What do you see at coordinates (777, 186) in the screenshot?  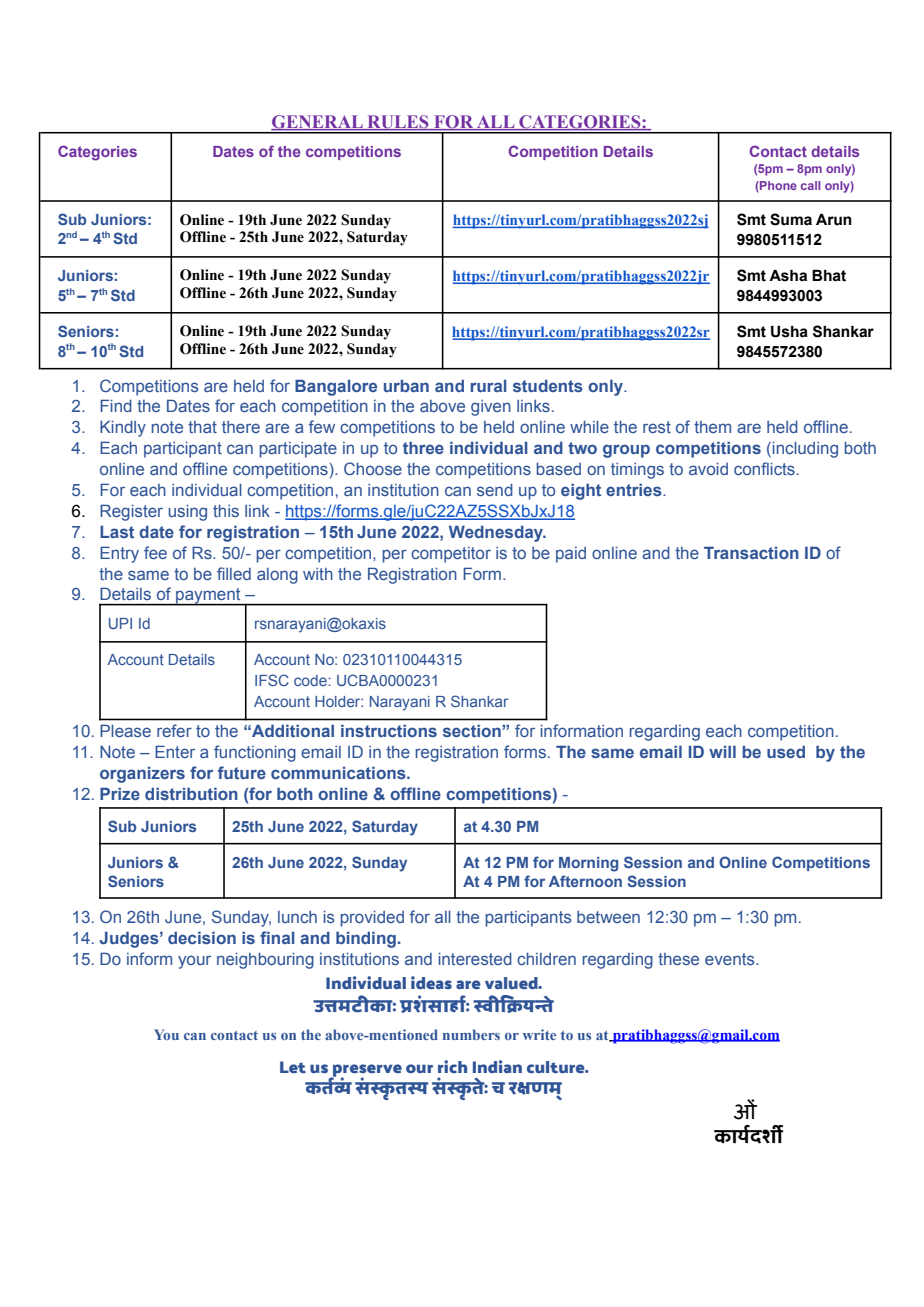 I see `Phone` at bounding box center [777, 186].
